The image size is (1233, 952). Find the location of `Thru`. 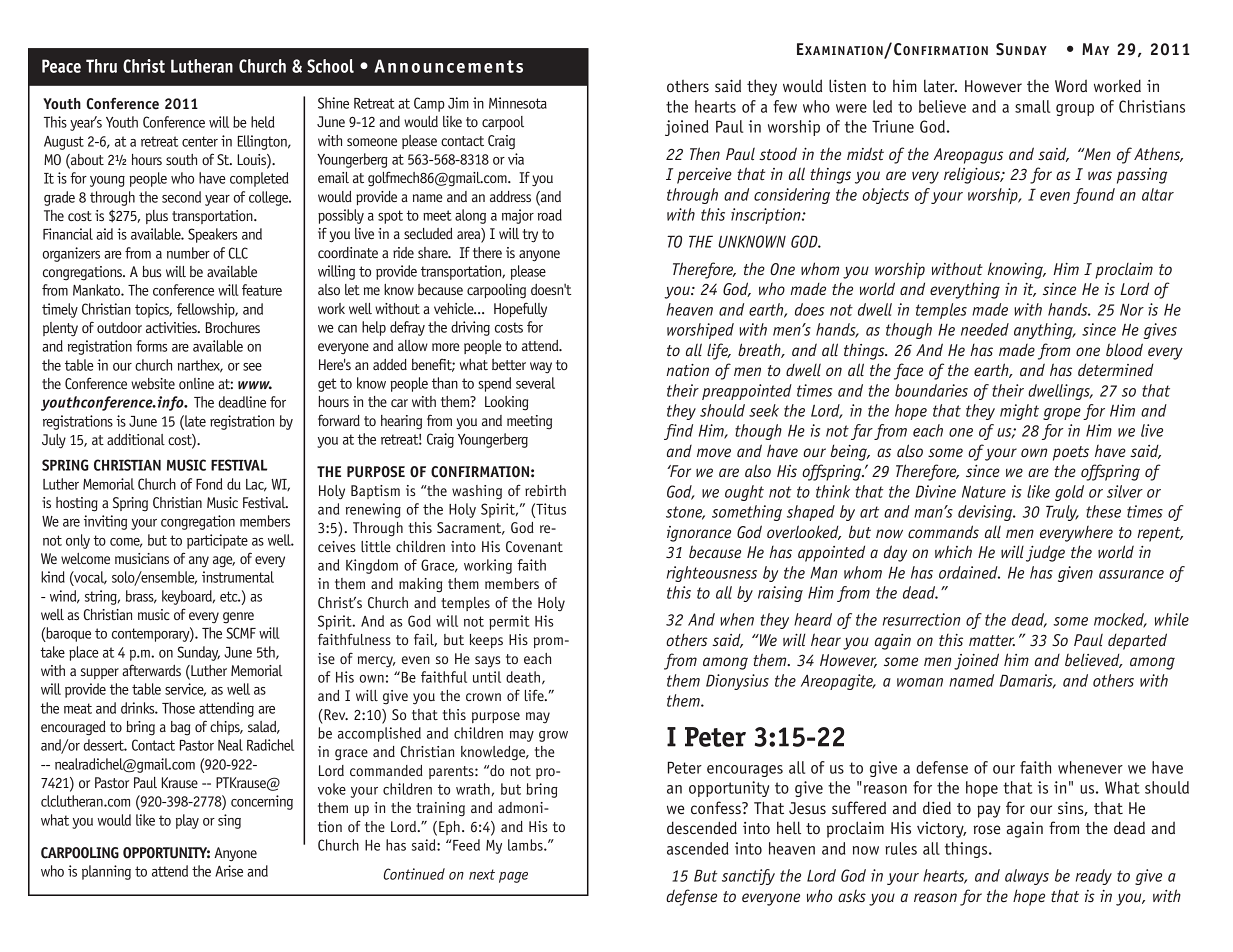

Thru is located at coordinates (101, 66).
